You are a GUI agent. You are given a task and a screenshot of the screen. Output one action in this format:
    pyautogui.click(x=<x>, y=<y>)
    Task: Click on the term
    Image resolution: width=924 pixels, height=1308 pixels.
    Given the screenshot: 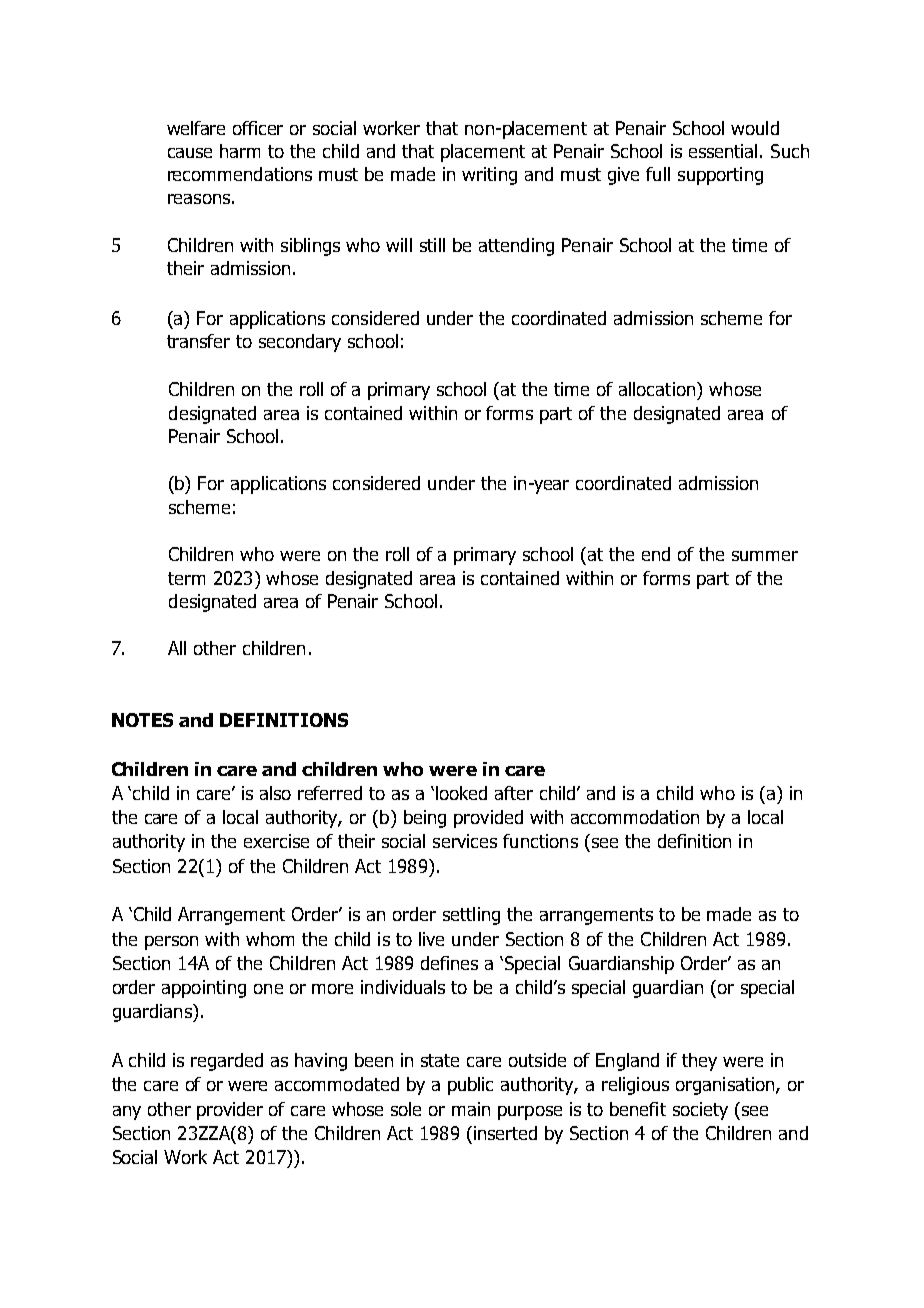 What is the action you would take?
    pyautogui.click(x=186, y=578)
